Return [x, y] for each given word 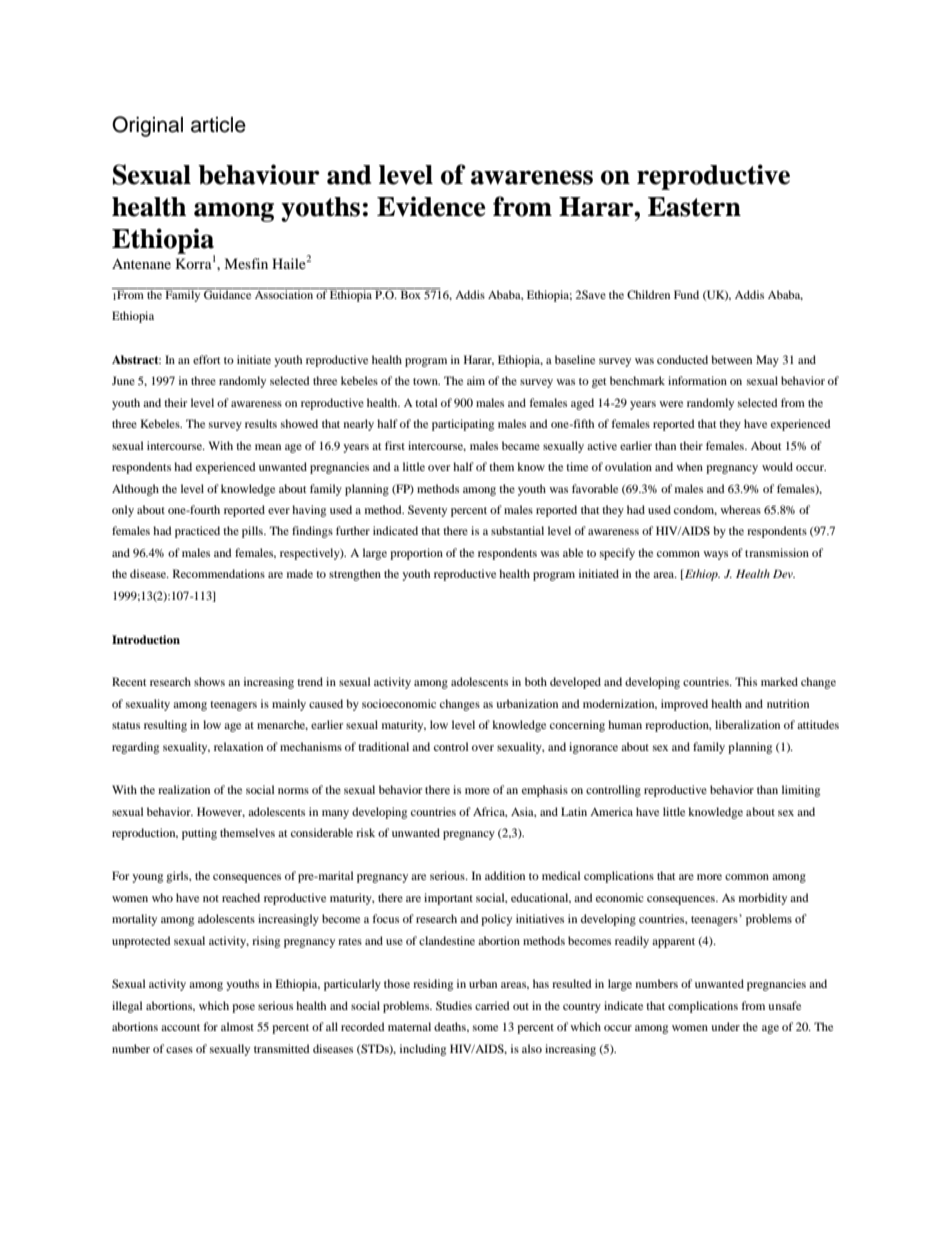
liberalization [747, 724]
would [777, 466]
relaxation [238, 746]
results [261, 423]
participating [463, 425]
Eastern [694, 207]
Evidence [431, 206]
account [180, 1027]
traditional [383, 746]
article [218, 125]
